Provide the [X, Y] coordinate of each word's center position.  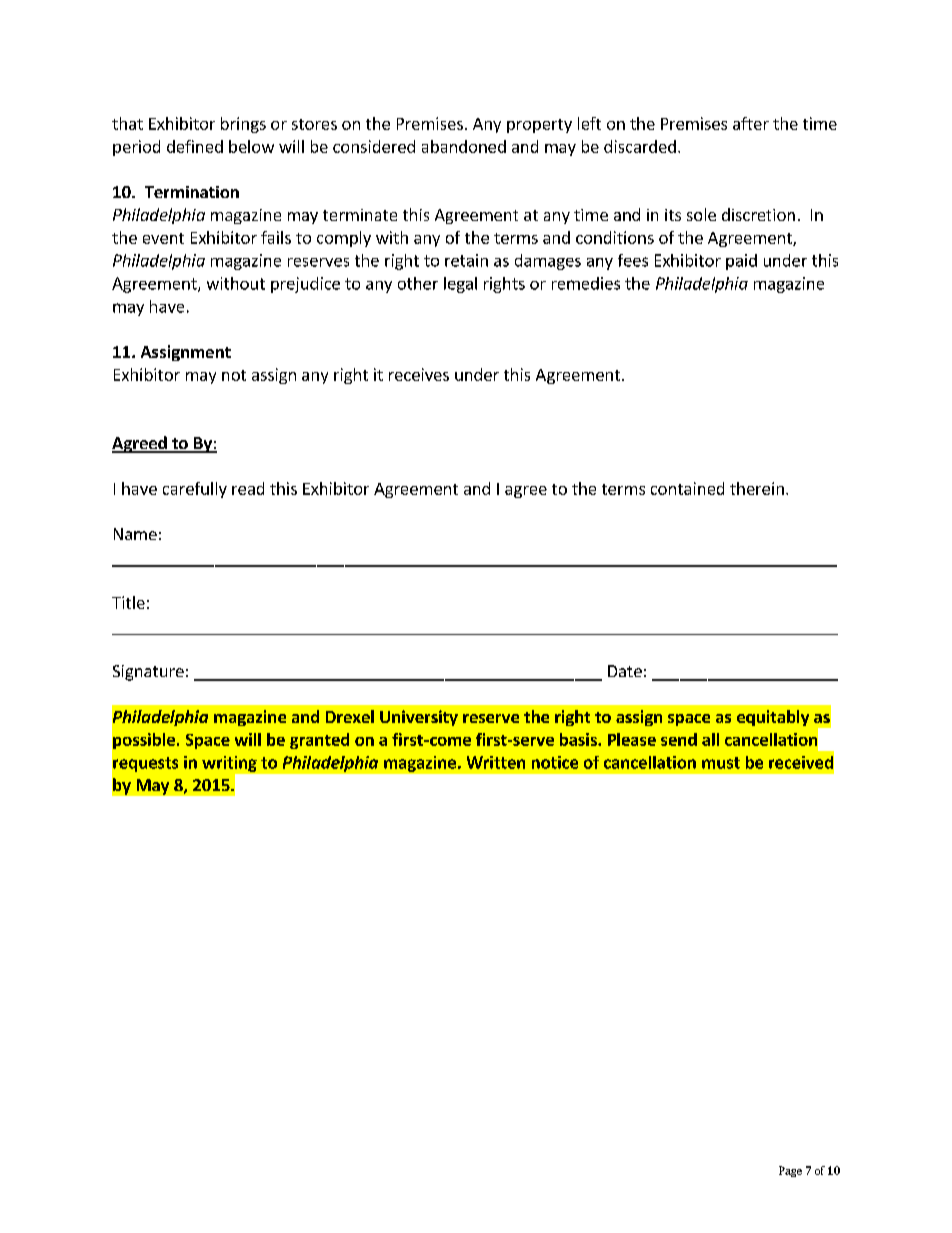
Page [790, 1171]
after [751, 123]
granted [319, 741]
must [721, 763]
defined [195, 146]
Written [496, 762]
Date [625, 671]
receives [419, 374]
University [419, 718]
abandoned [464, 146]
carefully [195, 490]
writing [229, 764]
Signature [148, 673]
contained [687, 488]
